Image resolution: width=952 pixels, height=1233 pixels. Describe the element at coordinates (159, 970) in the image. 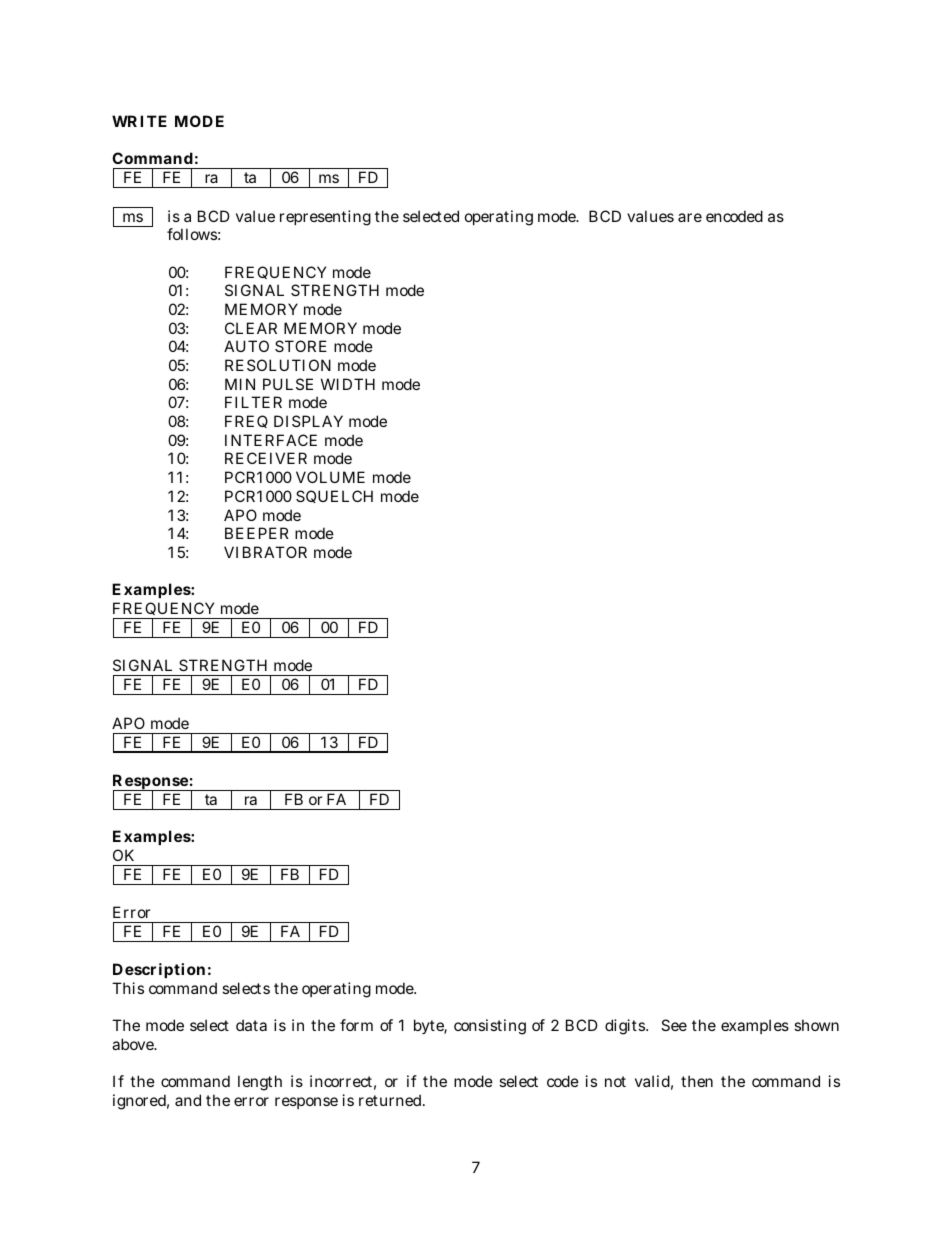

I see `Description` at that location.
